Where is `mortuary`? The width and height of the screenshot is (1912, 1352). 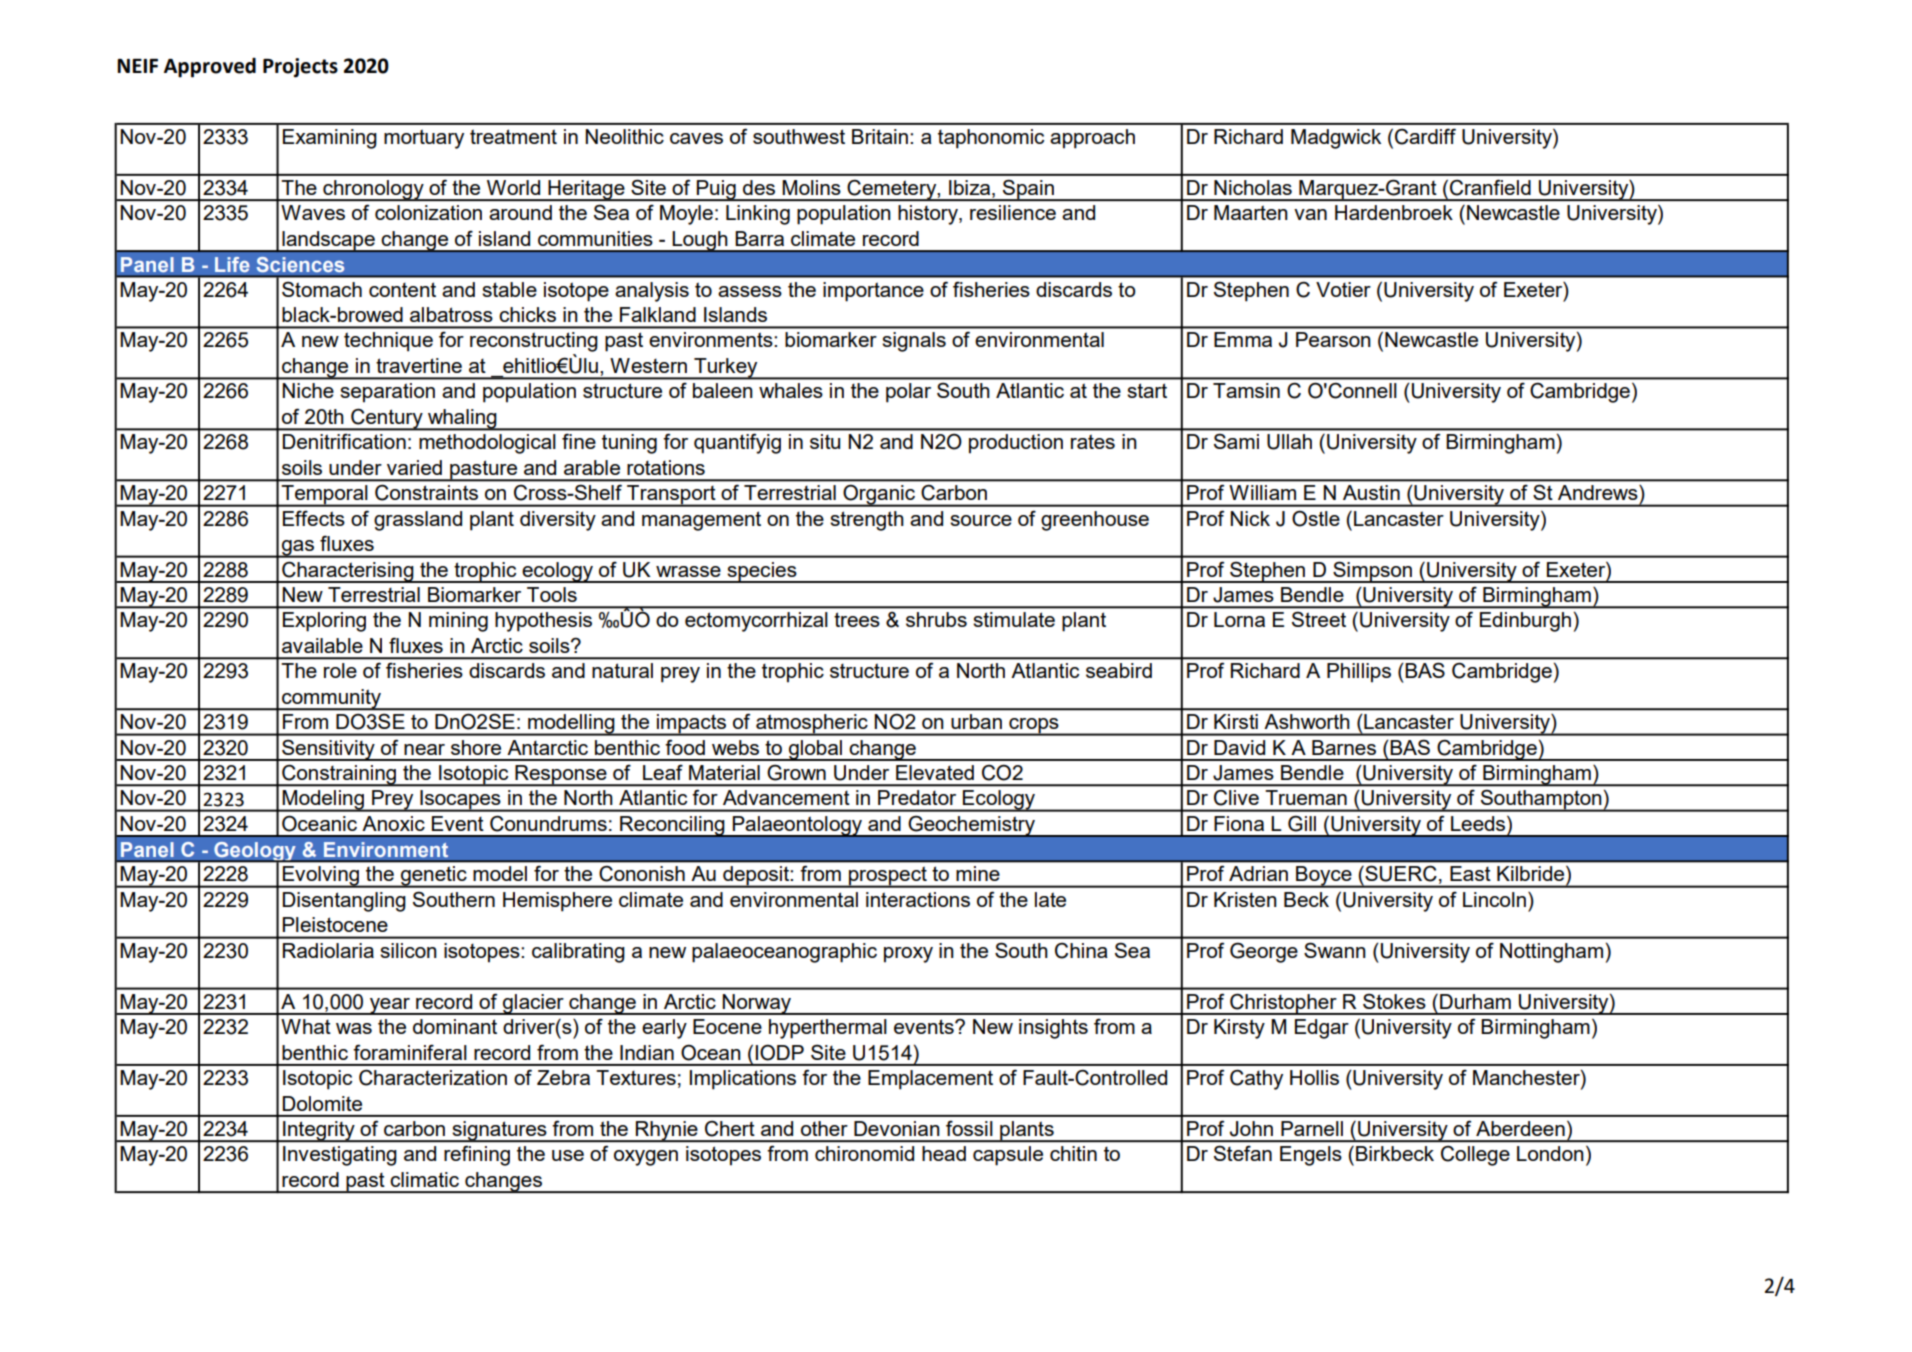
mortuary is located at coordinates (424, 139).
